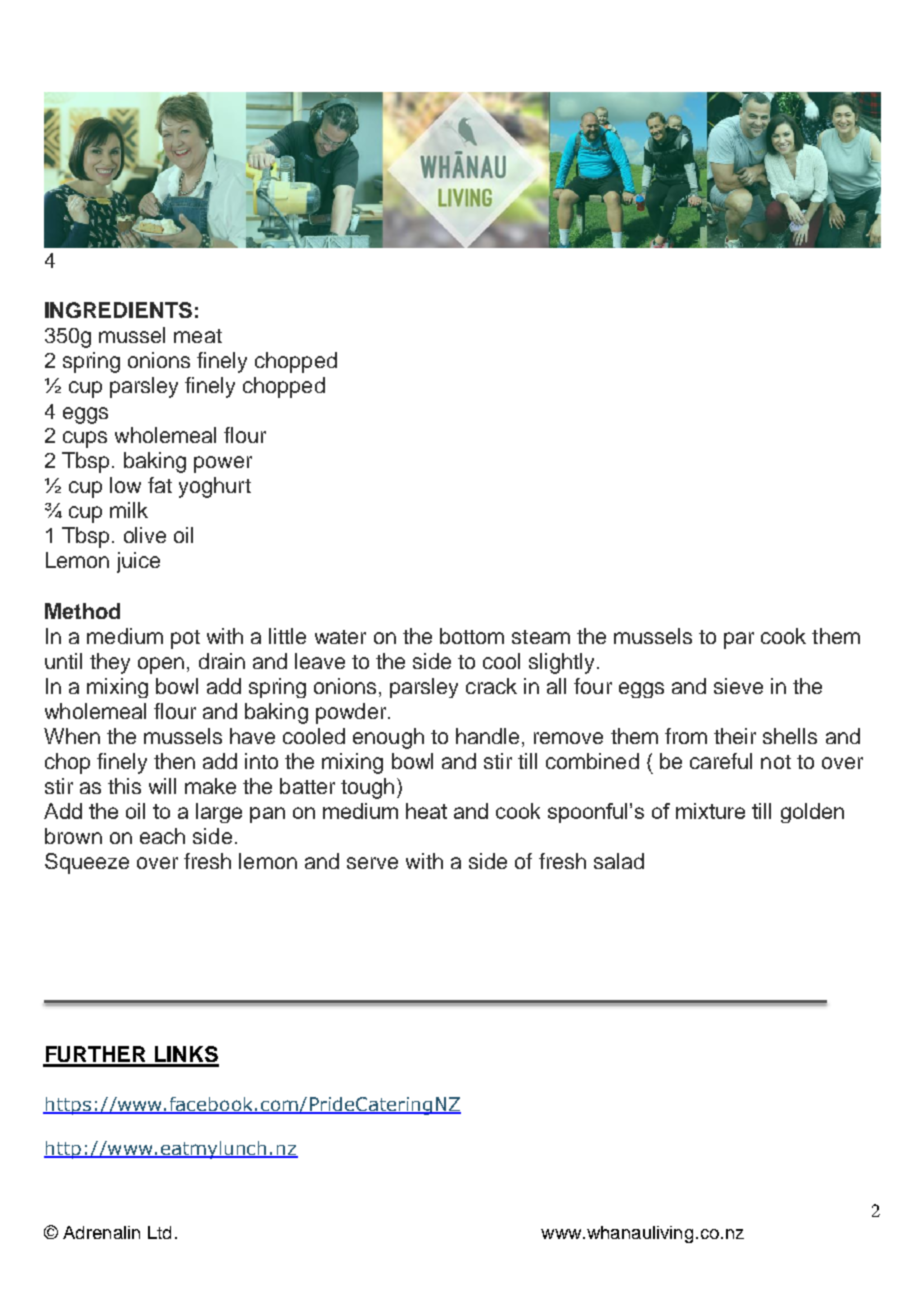 The height and width of the page is (1309, 924). I want to click on juice, so click(138, 562).
